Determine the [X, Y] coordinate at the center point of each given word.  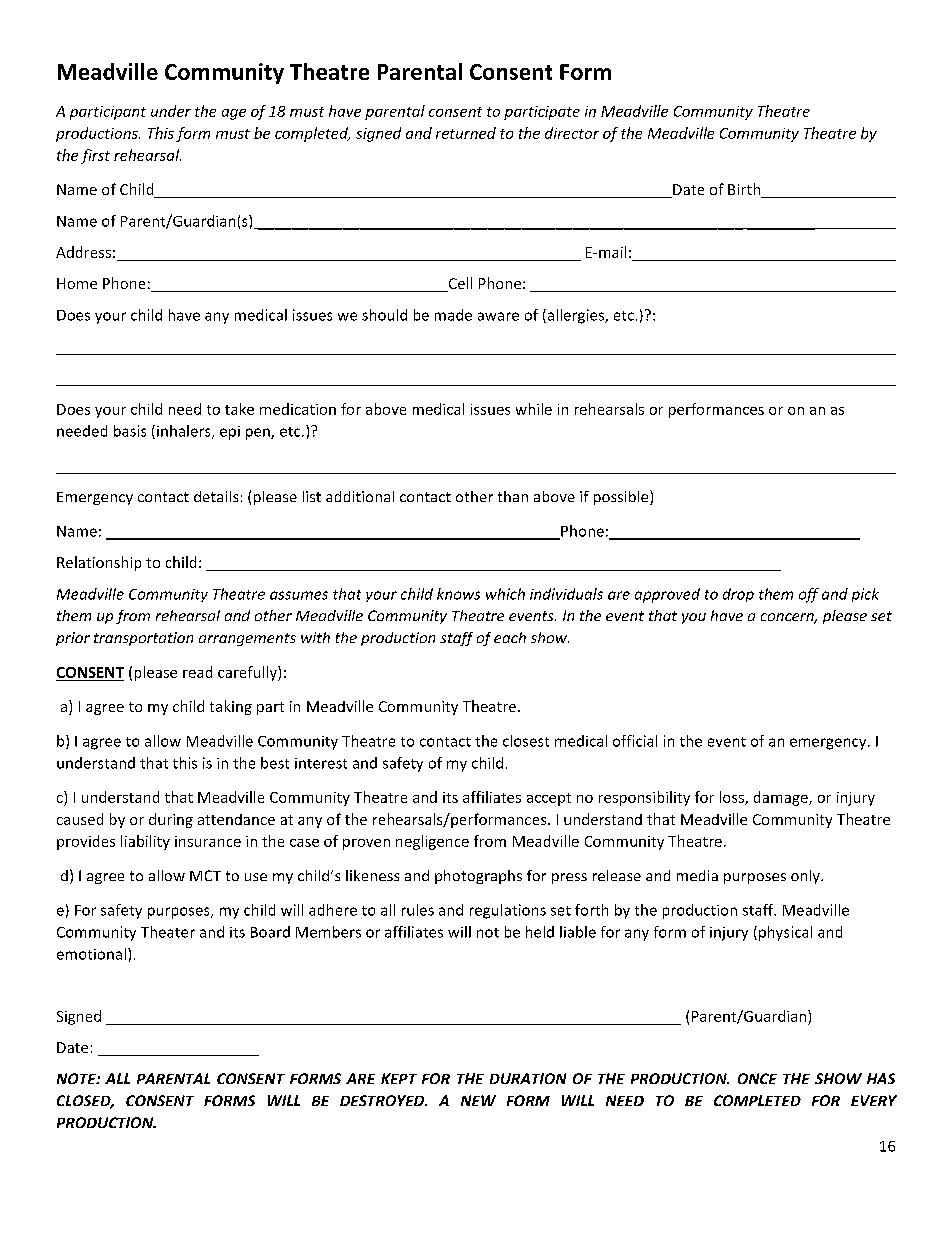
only [806, 877]
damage [782, 798]
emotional [91, 954]
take [239, 409]
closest [526, 741]
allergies [575, 316]
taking [231, 707]
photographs [478, 877]
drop [738, 595]
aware [498, 316]
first [95, 156]
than [513, 496]
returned [466, 133]
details [216, 496]
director [572, 133]
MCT [205, 875]
